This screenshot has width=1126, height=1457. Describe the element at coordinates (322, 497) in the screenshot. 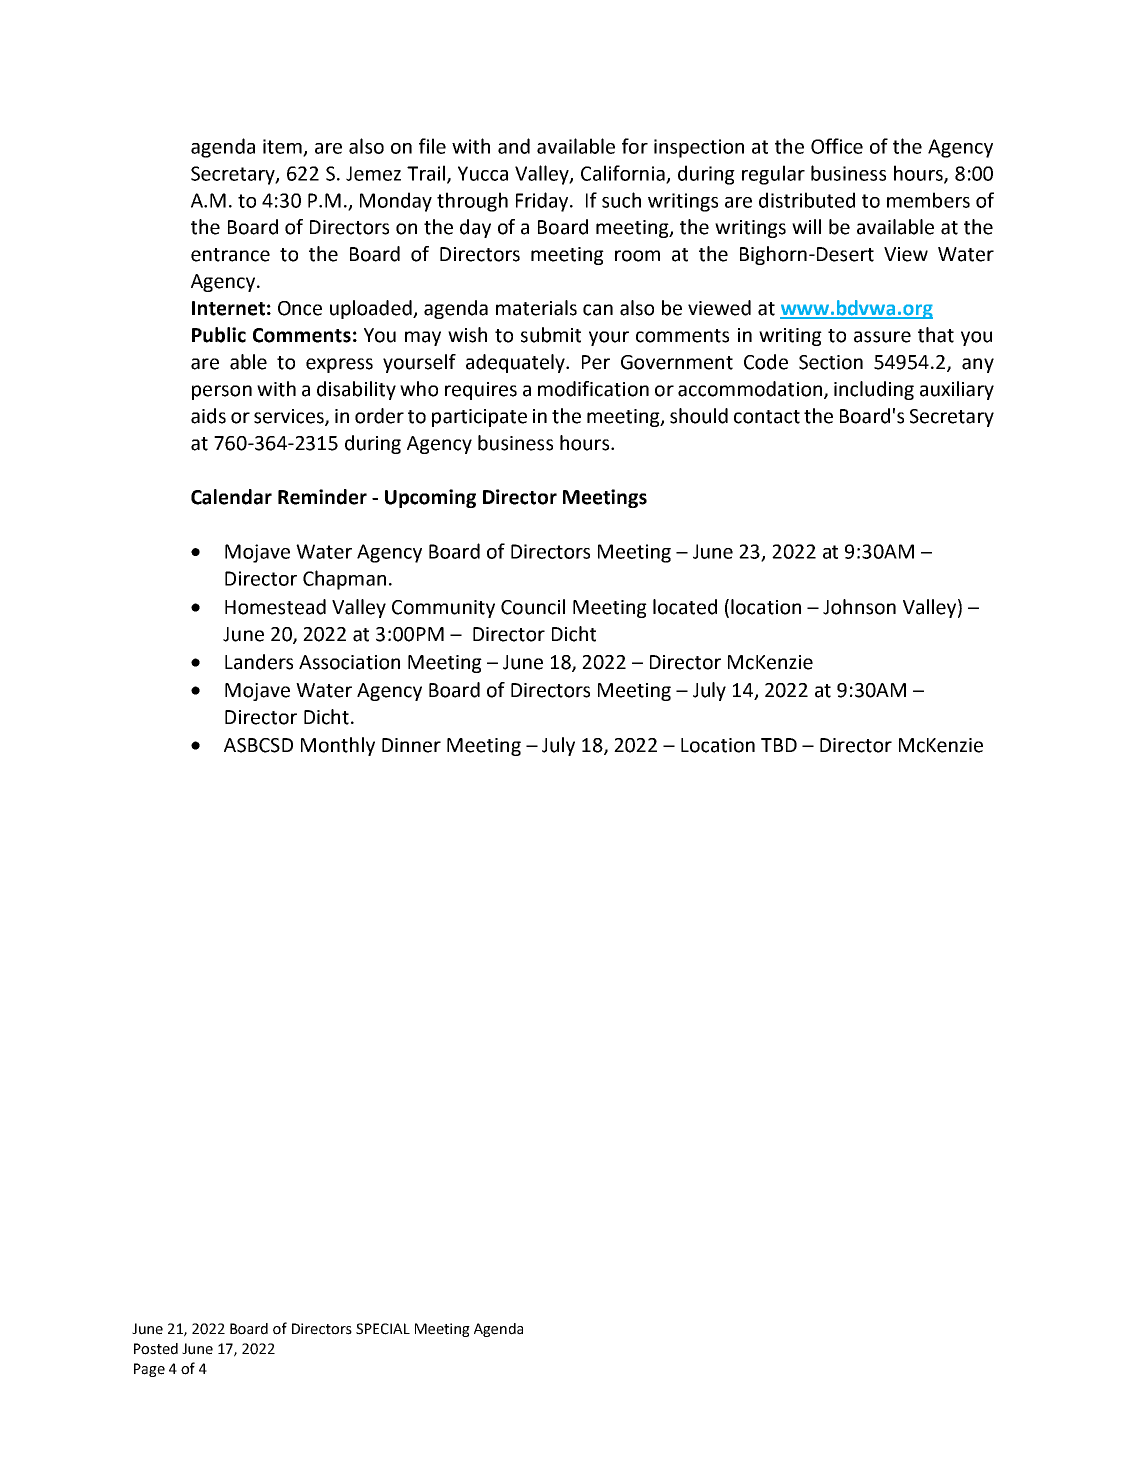

I see `Reminder` at that location.
